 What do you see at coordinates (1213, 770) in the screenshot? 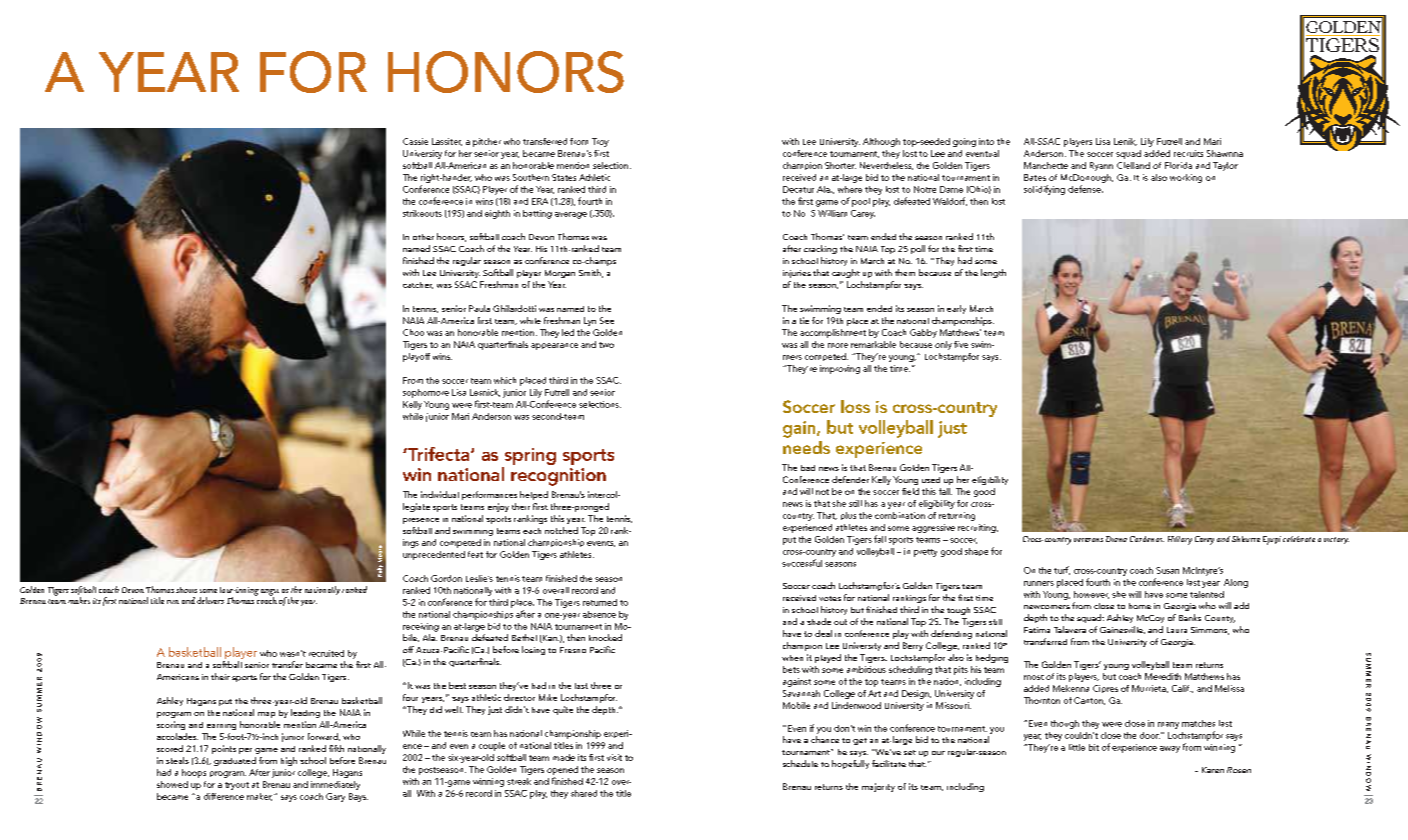
I see `Karen` at bounding box center [1213, 770].
